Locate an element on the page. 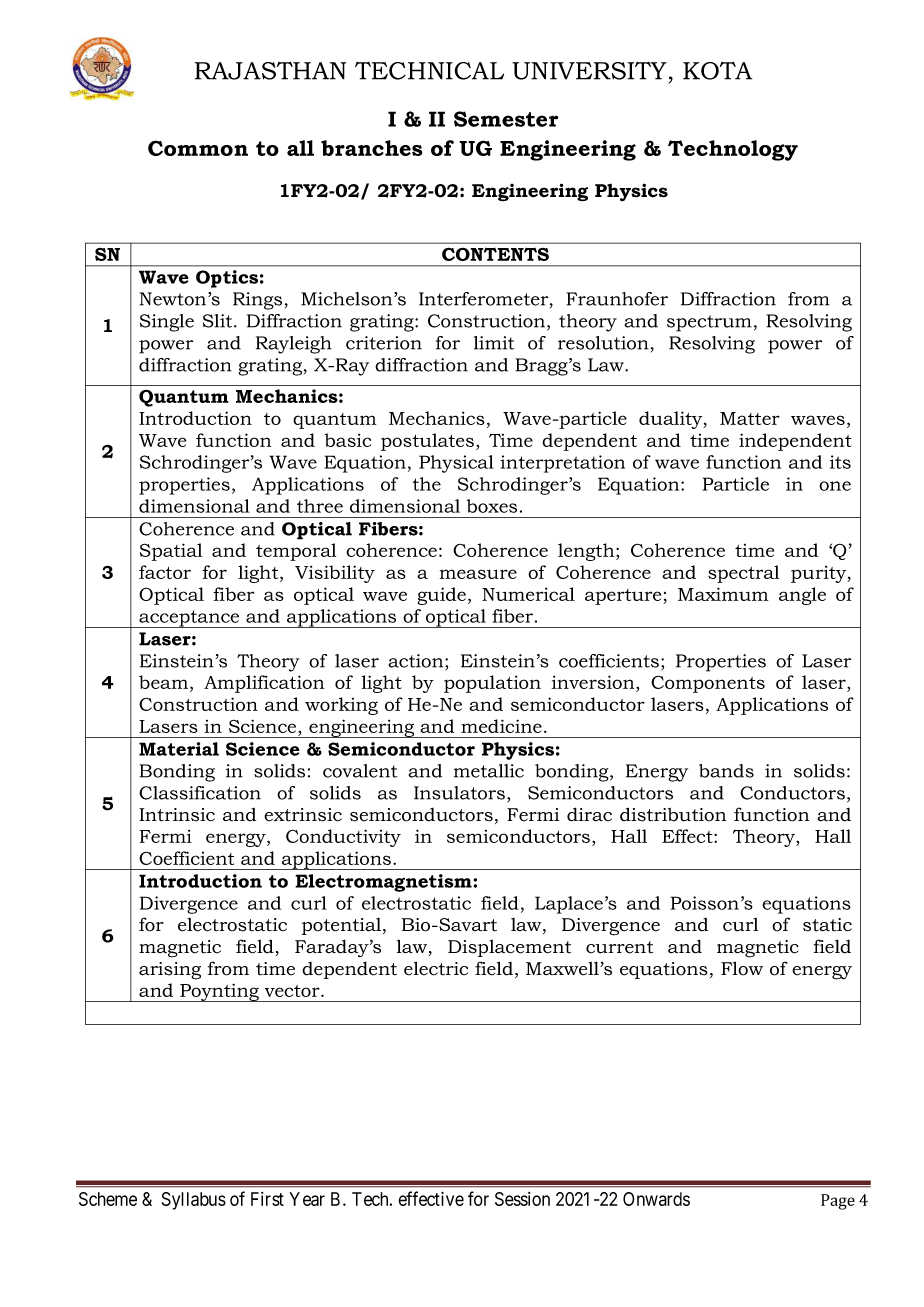  Page is located at coordinates (838, 1202).
